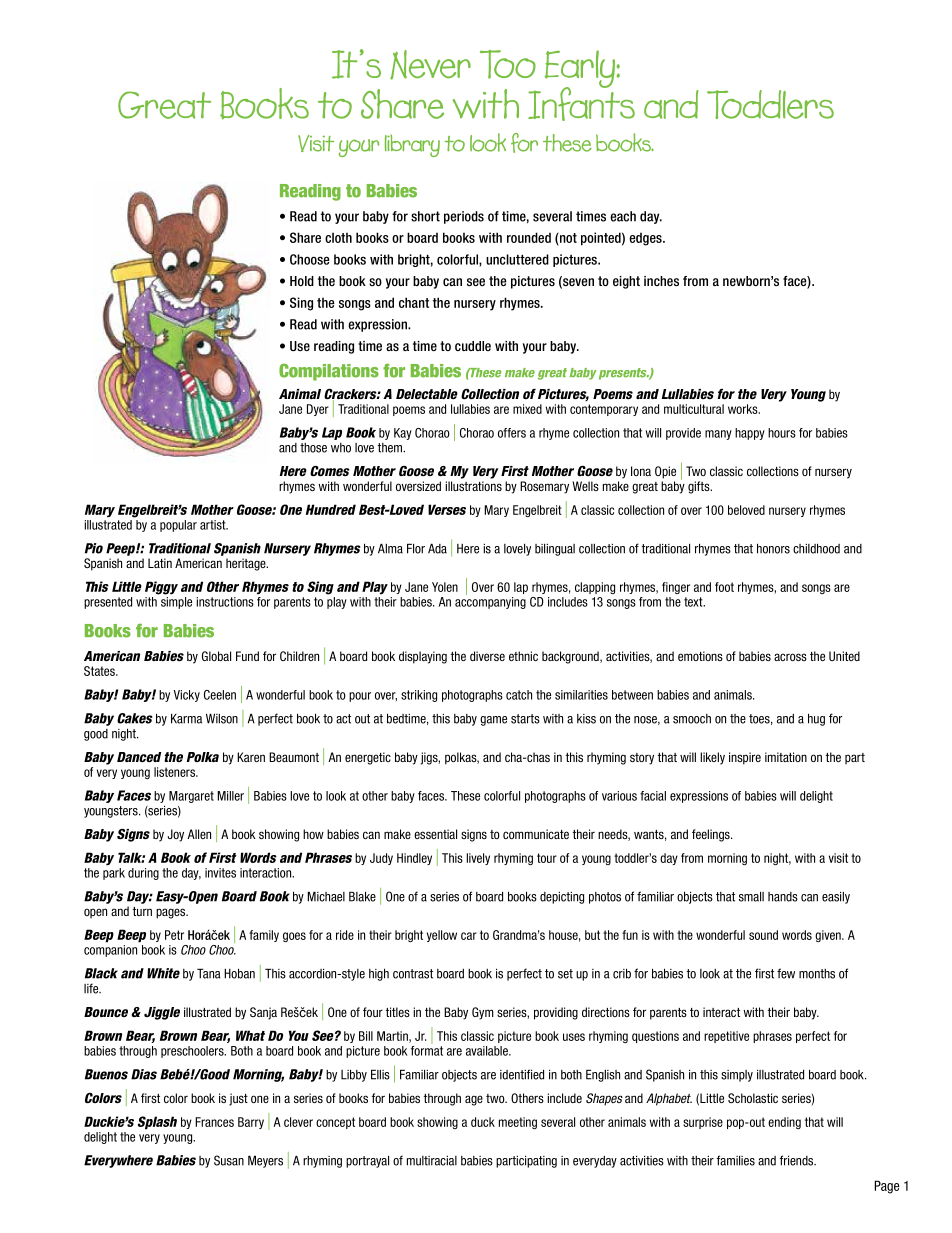  Describe the element at coordinates (157, 1123) in the screenshot. I see `Splash` at that location.
